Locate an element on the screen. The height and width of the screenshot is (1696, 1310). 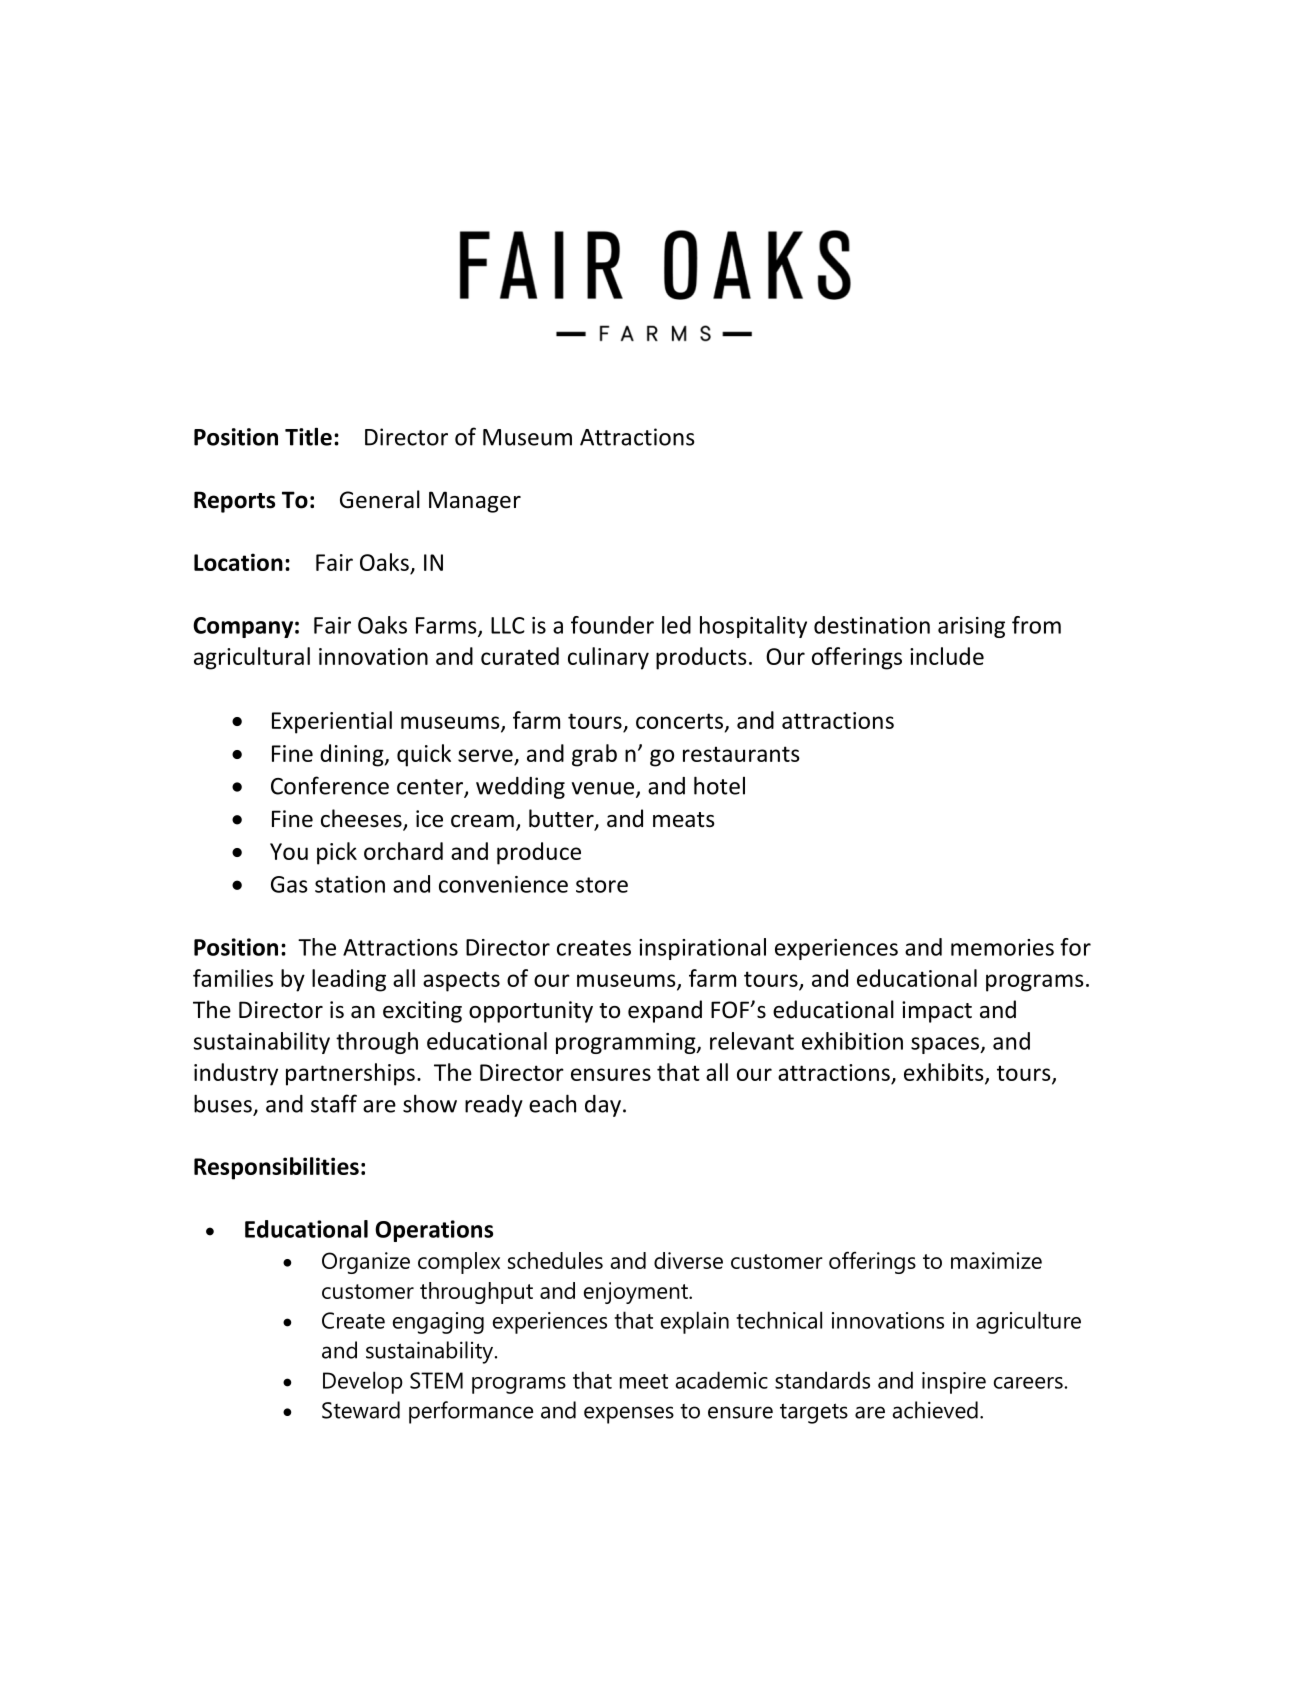
meats is located at coordinates (684, 820).
